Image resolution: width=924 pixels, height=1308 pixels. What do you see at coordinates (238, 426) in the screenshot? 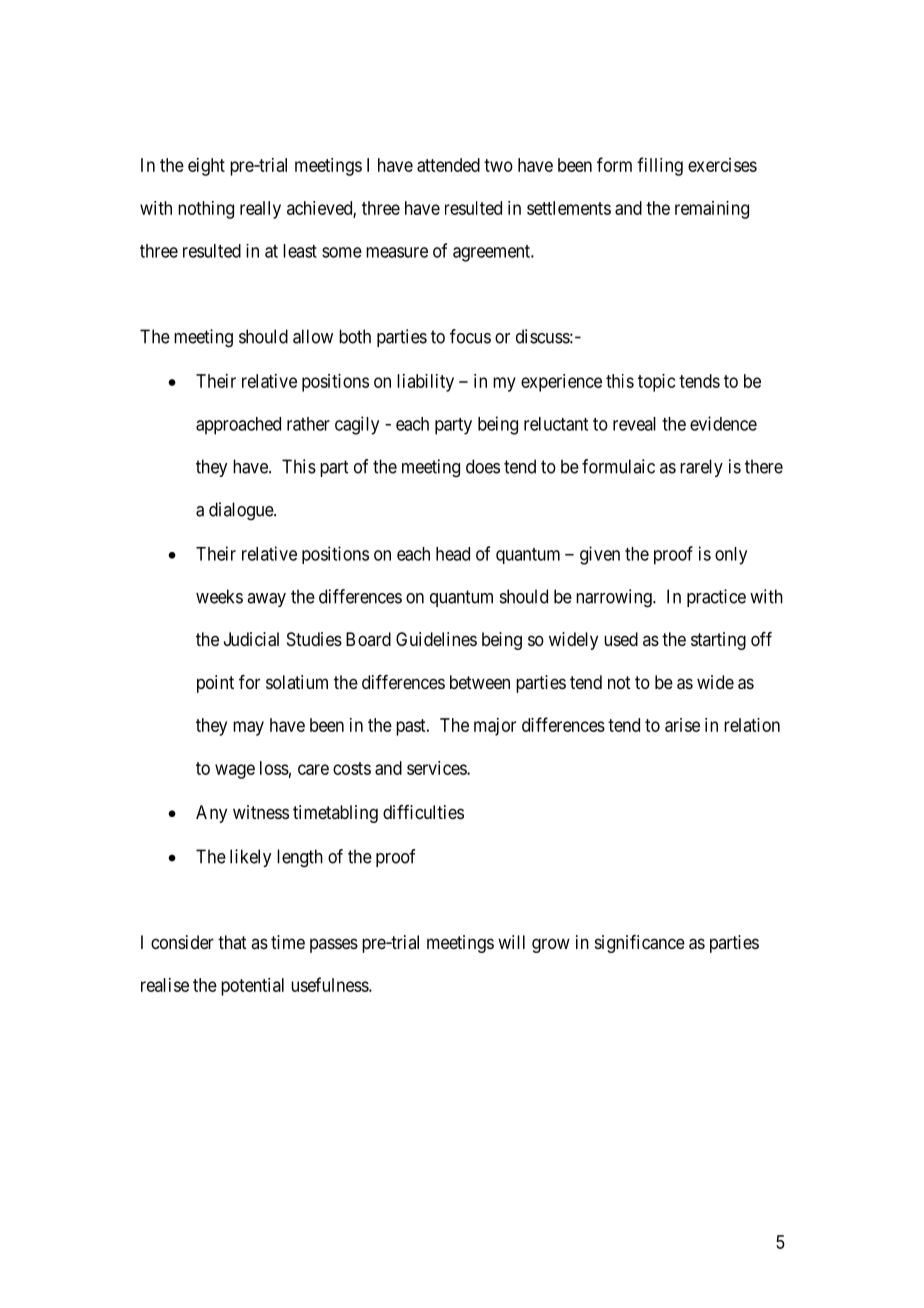
I see `approached` at bounding box center [238, 426].
